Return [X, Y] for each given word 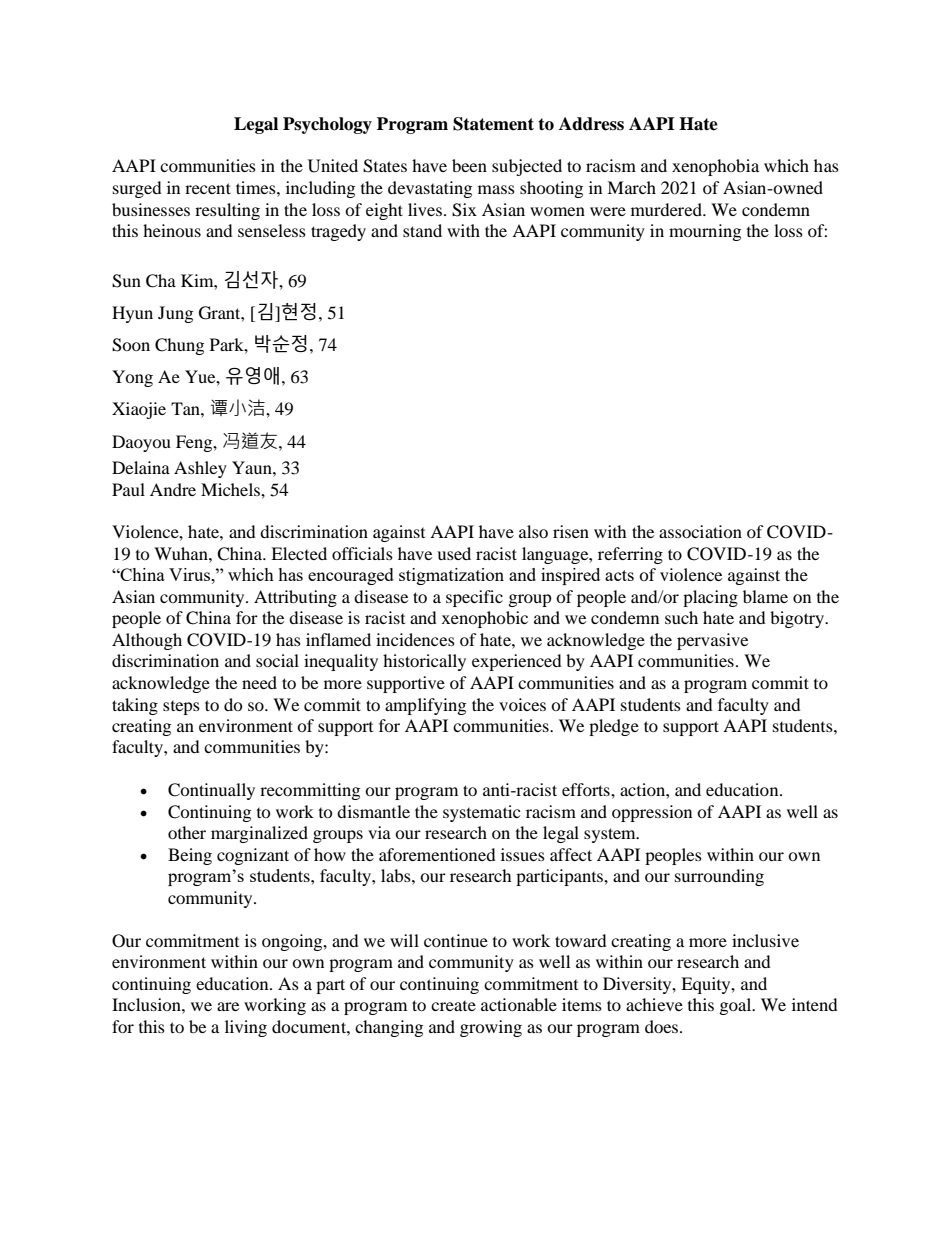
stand [422, 230]
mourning [705, 232]
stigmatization [451, 576]
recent [208, 188]
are [228, 1006]
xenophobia [715, 167]
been [469, 165]
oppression [652, 813]
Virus [190, 574]
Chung [179, 346]
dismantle [373, 811]
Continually [211, 791]
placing [710, 598]
